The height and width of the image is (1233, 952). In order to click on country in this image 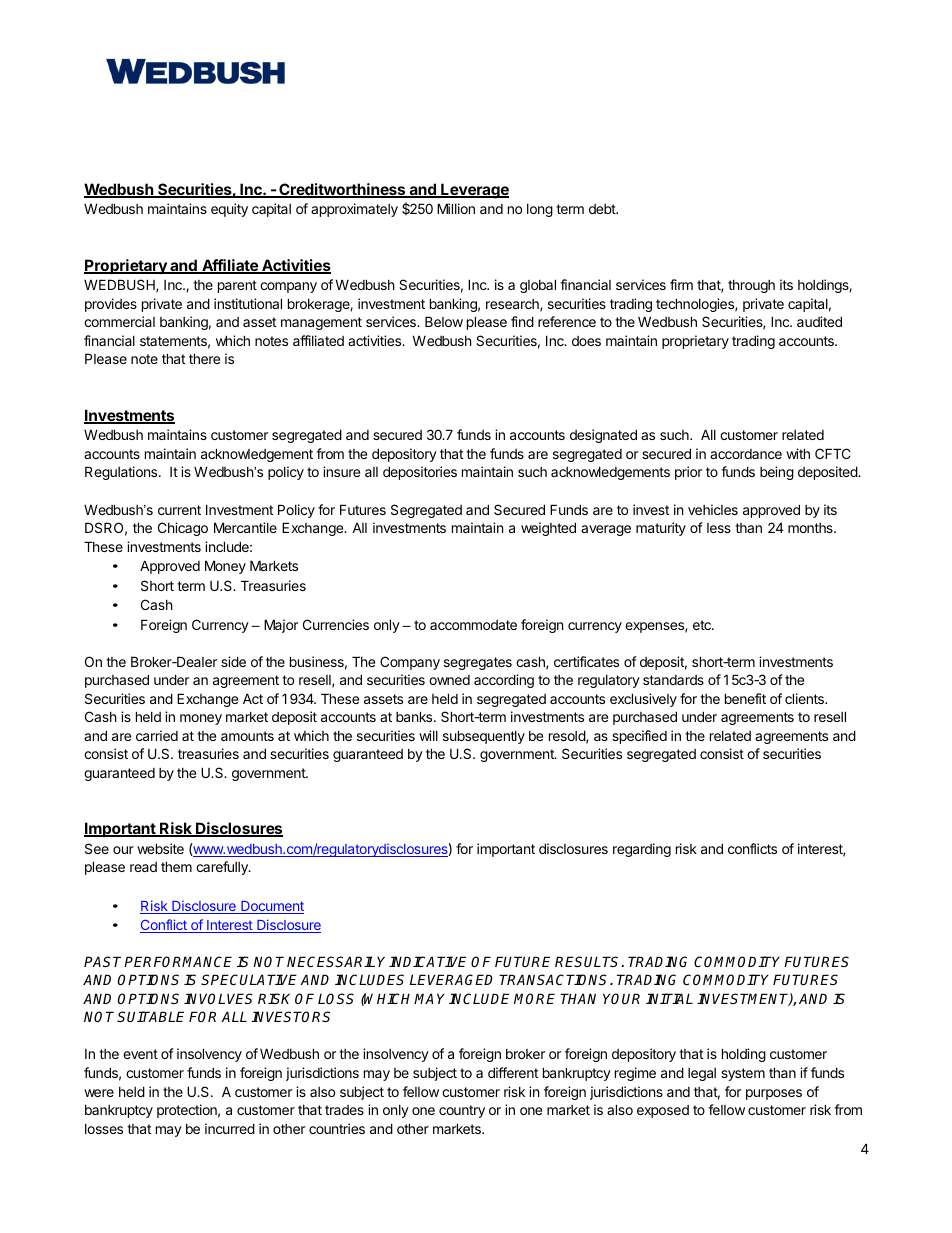, I will do `click(462, 1111)`.
